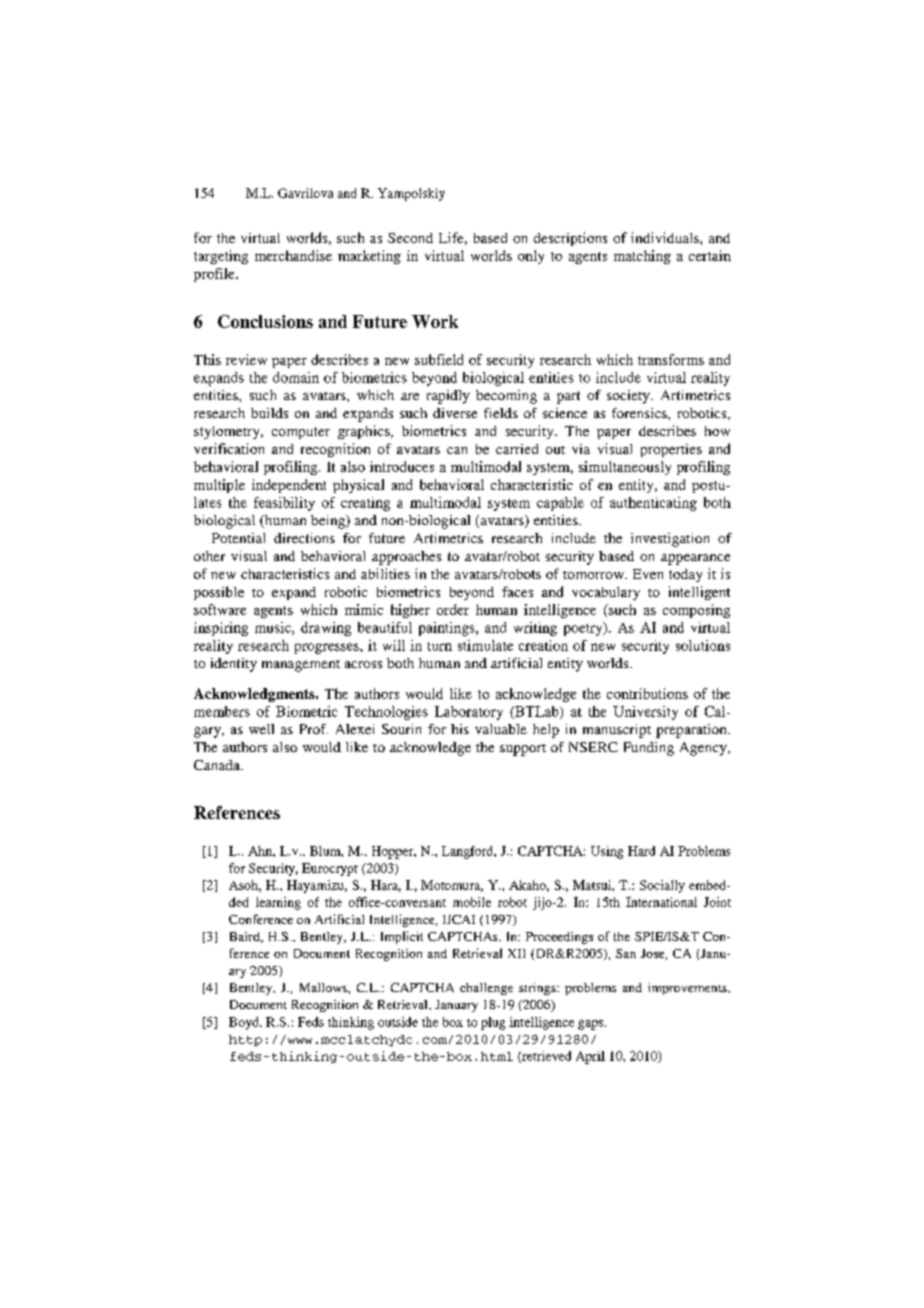  I want to click on Second, so click(410, 238).
